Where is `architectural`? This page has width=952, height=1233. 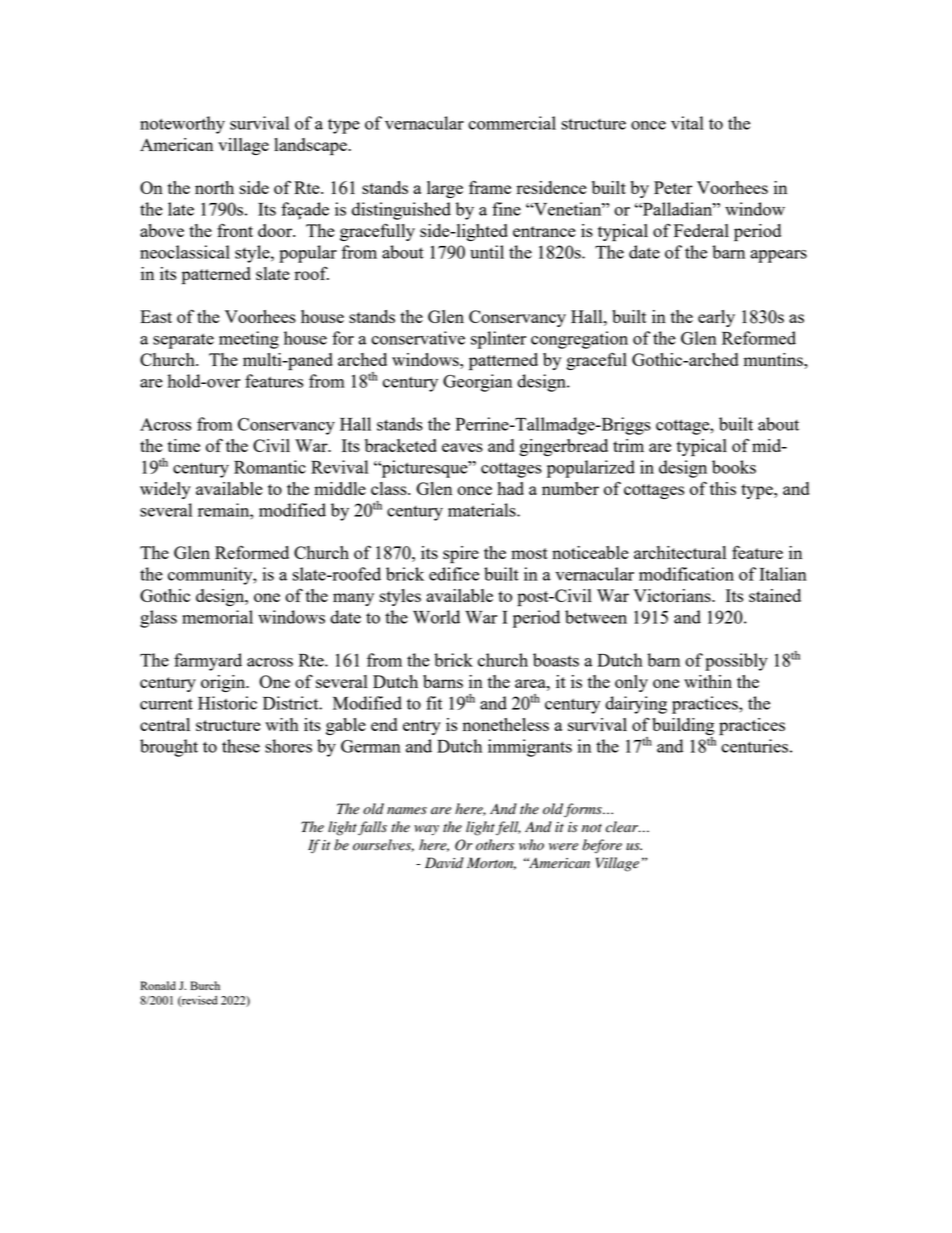 architectural is located at coordinates (680, 552).
